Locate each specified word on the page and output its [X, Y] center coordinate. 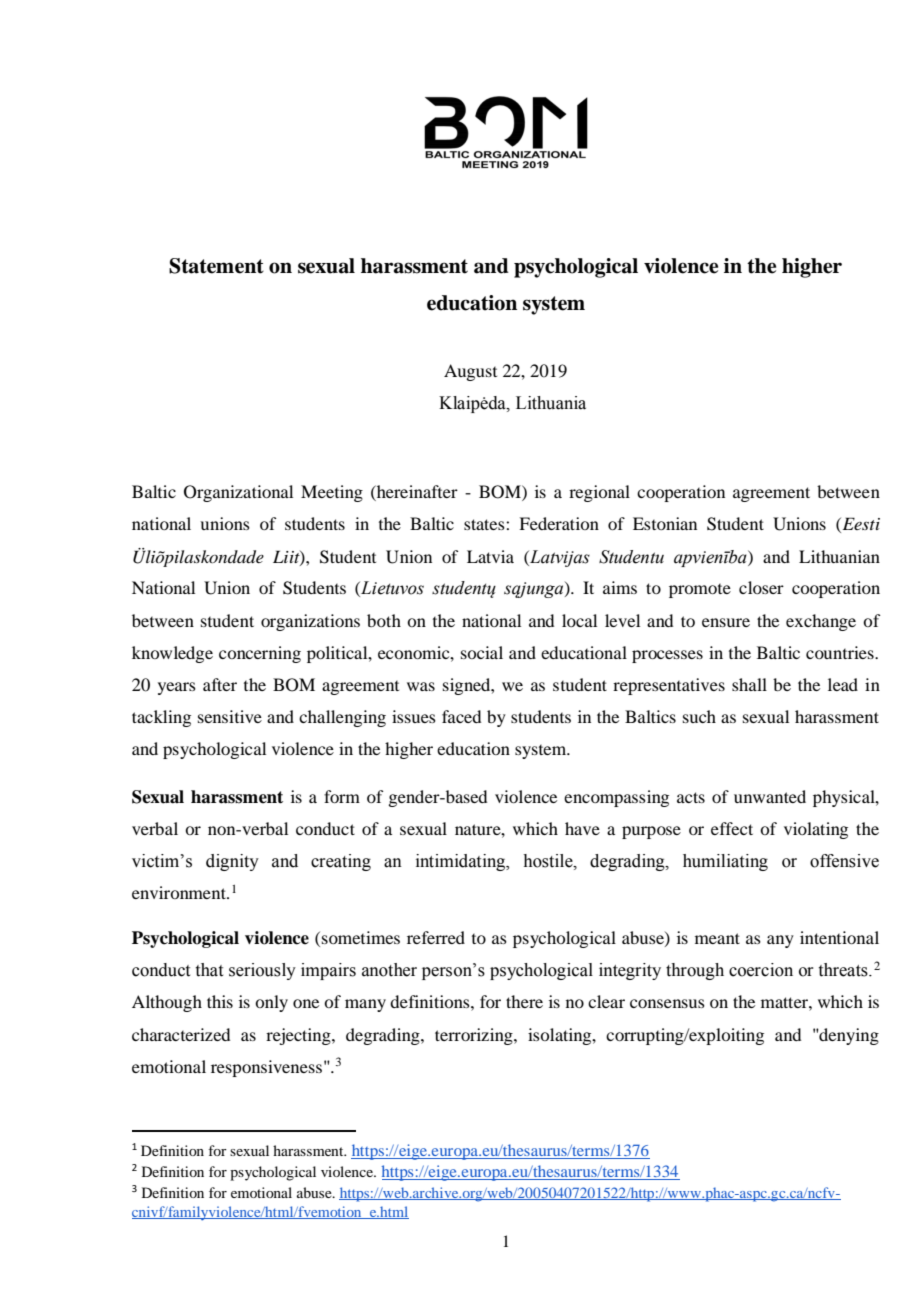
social [482, 652]
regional [599, 493]
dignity [232, 862]
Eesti [860, 525]
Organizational [238, 493]
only [271, 1003]
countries [841, 652]
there [524, 1001]
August [470, 372]
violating [816, 830]
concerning [260, 654]
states [485, 524]
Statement [216, 266]
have [582, 828]
